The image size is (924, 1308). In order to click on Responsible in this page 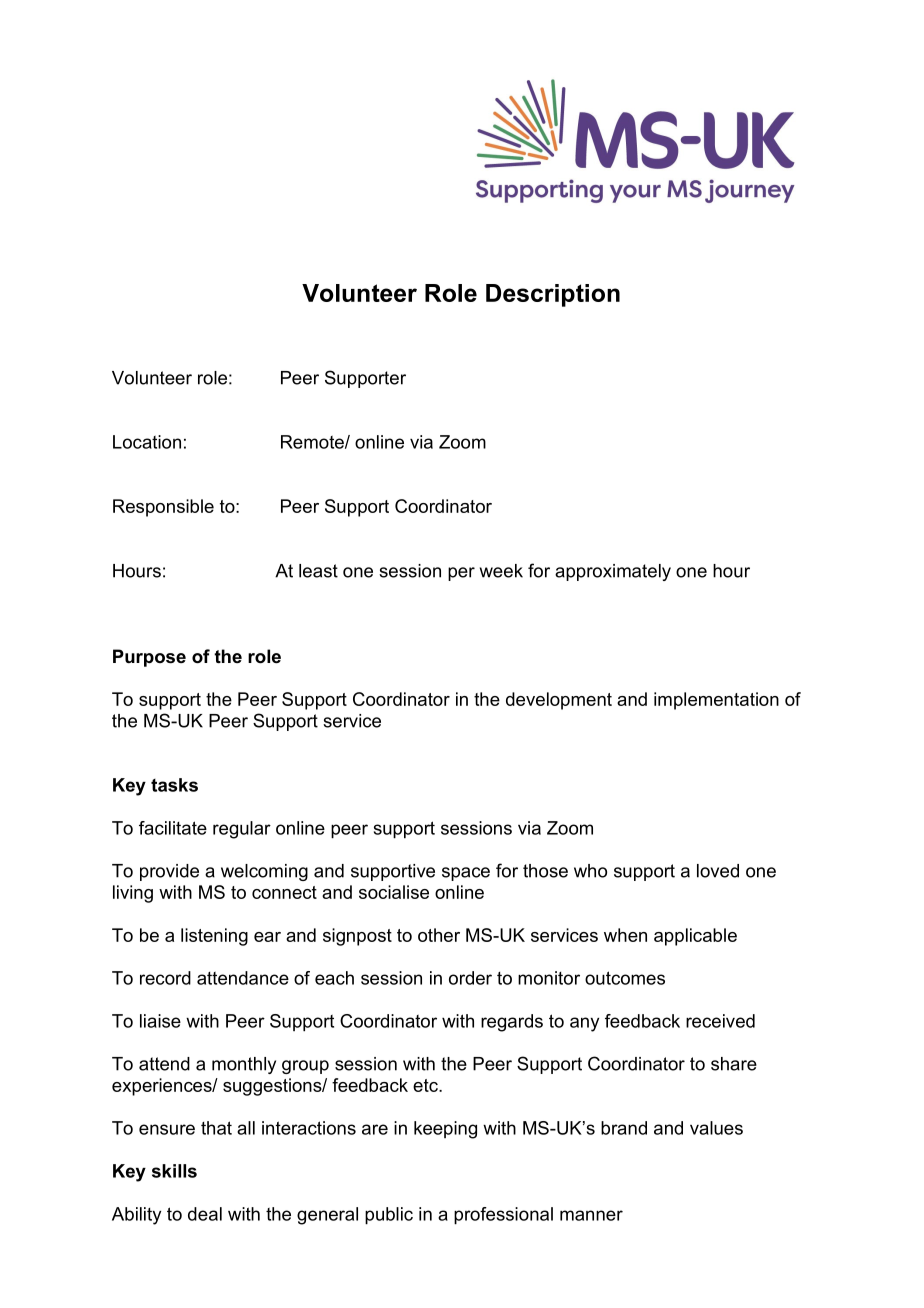, I will do `click(163, 508)`.
